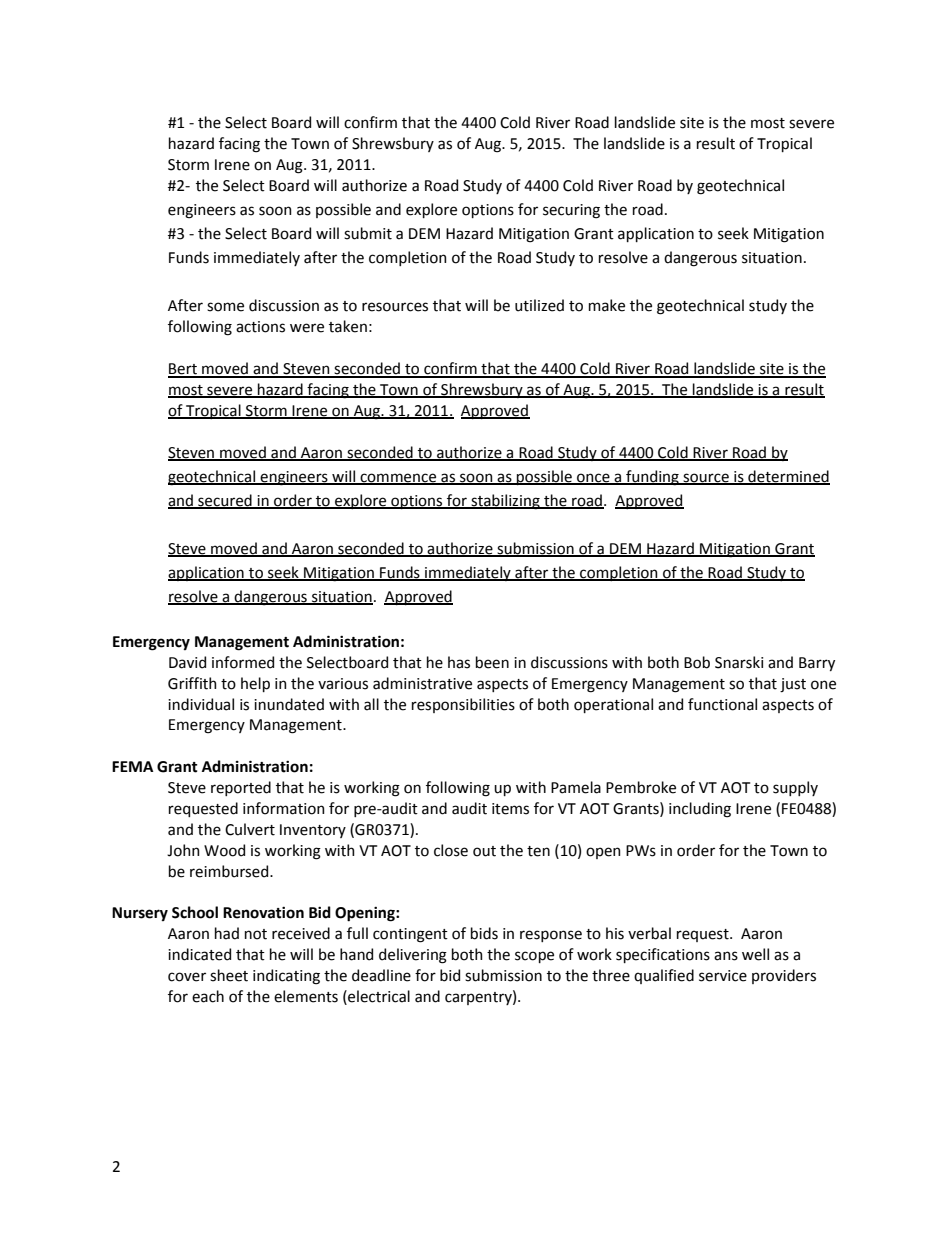 This screenshot has height=1233, width=952. I want to click on some, so click(225, 307).
